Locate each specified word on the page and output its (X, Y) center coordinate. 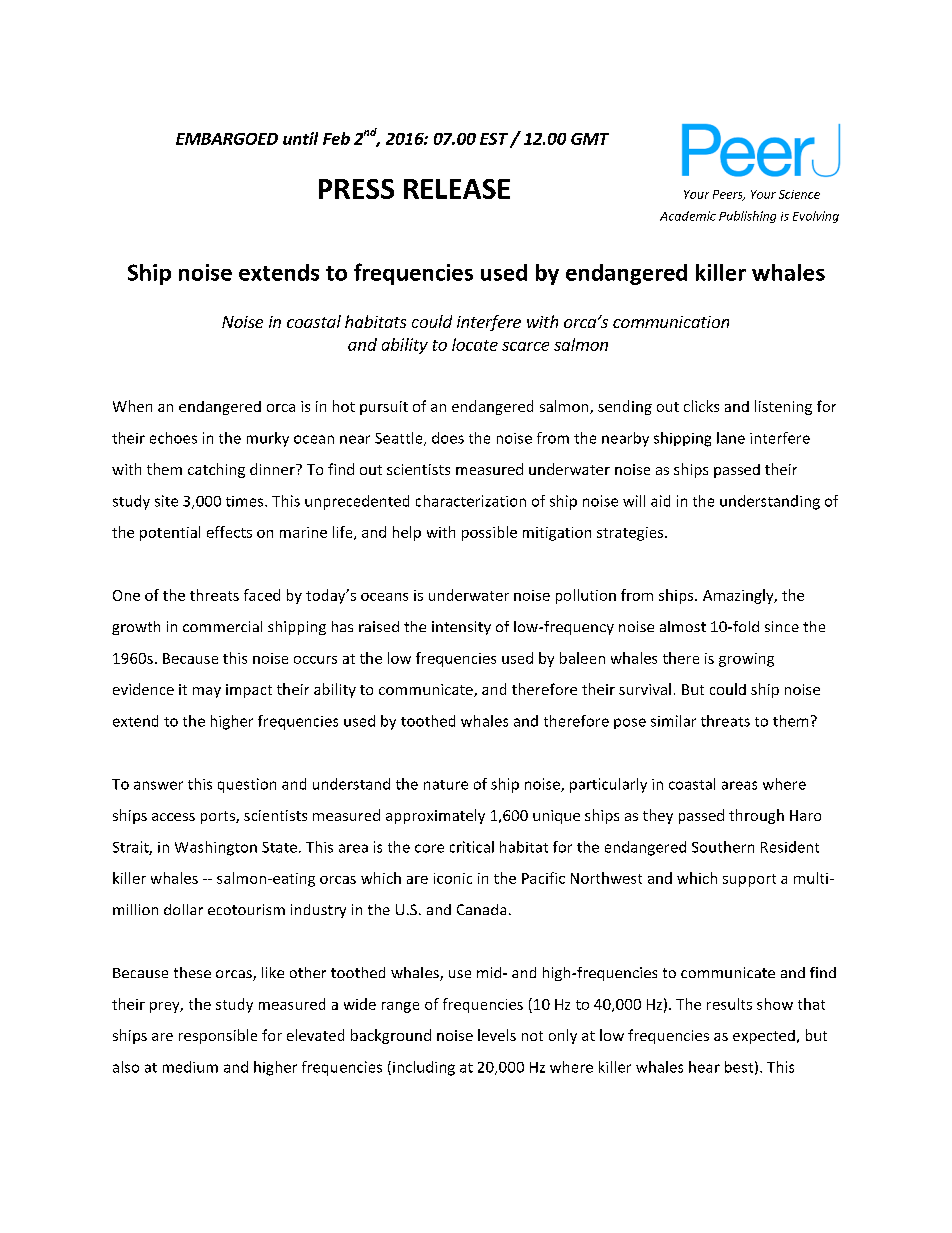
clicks (701, 406)
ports (219, 817)
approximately (435, 816)
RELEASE (457, 189)
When (132, 406)
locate (475, 344)
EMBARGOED (227, 139)
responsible (218, 1036)
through (756, 816)
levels (497, 1035)
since (782, 626)
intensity (461, 628)
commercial (222, 626)
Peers (729, 195)
